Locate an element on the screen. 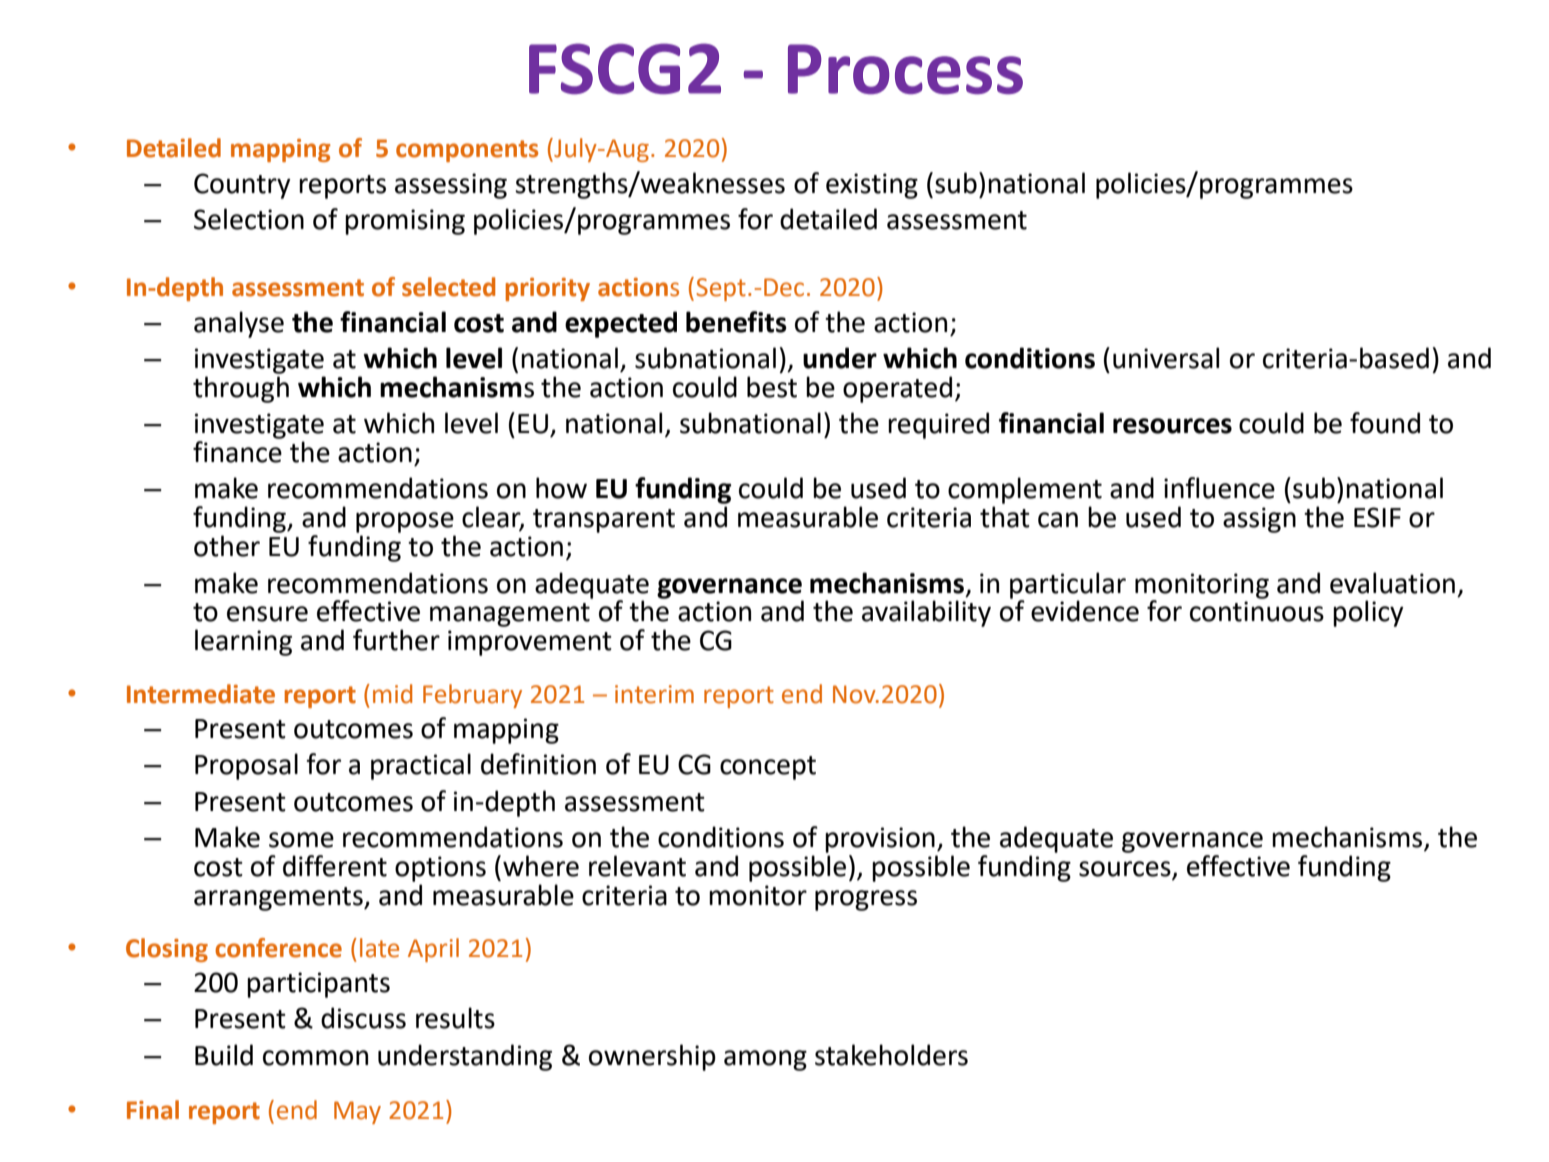  analyse is located at coordinates (239, 324).
